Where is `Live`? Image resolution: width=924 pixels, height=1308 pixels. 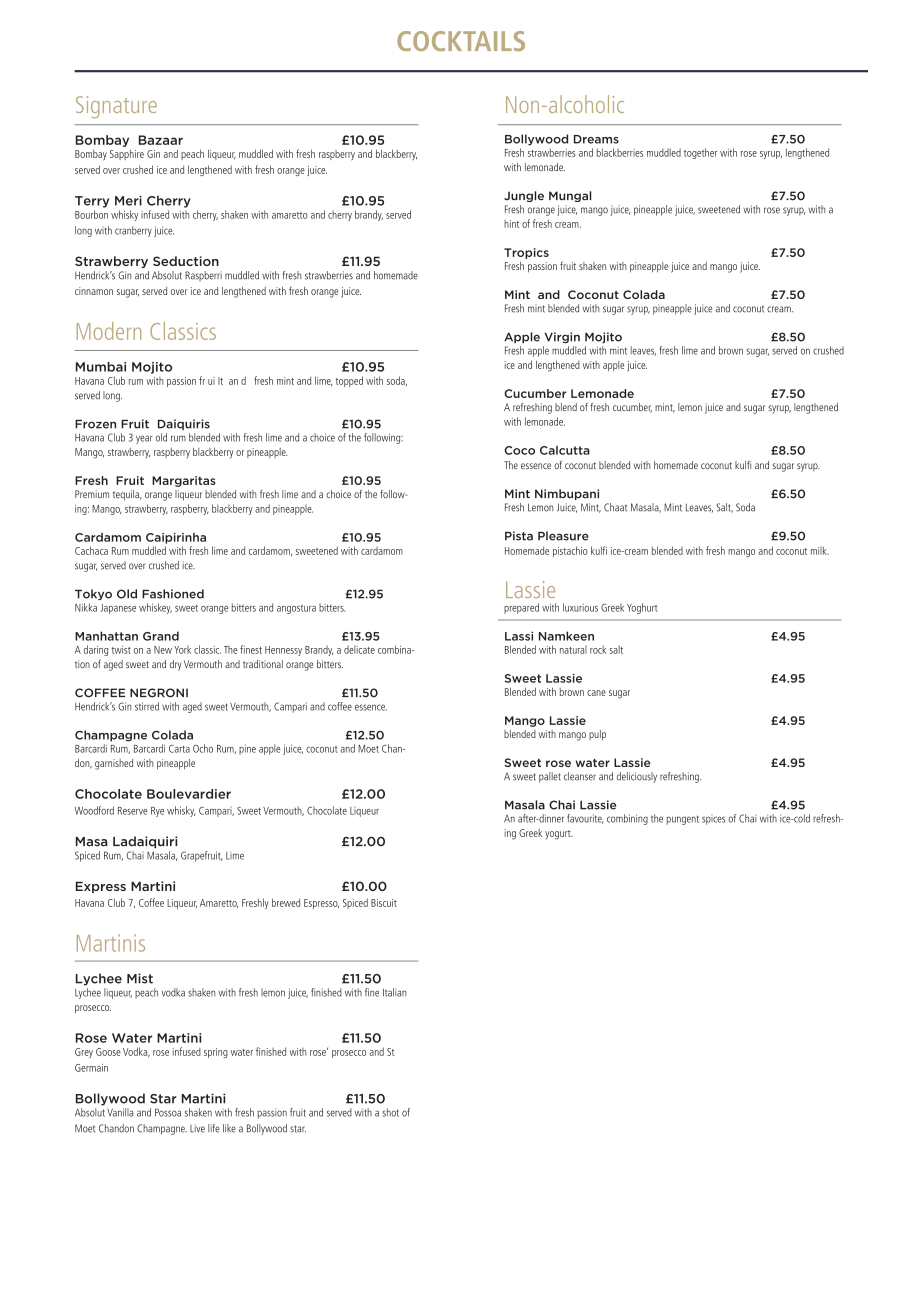
Live is located at coordinates (197, 1128).
